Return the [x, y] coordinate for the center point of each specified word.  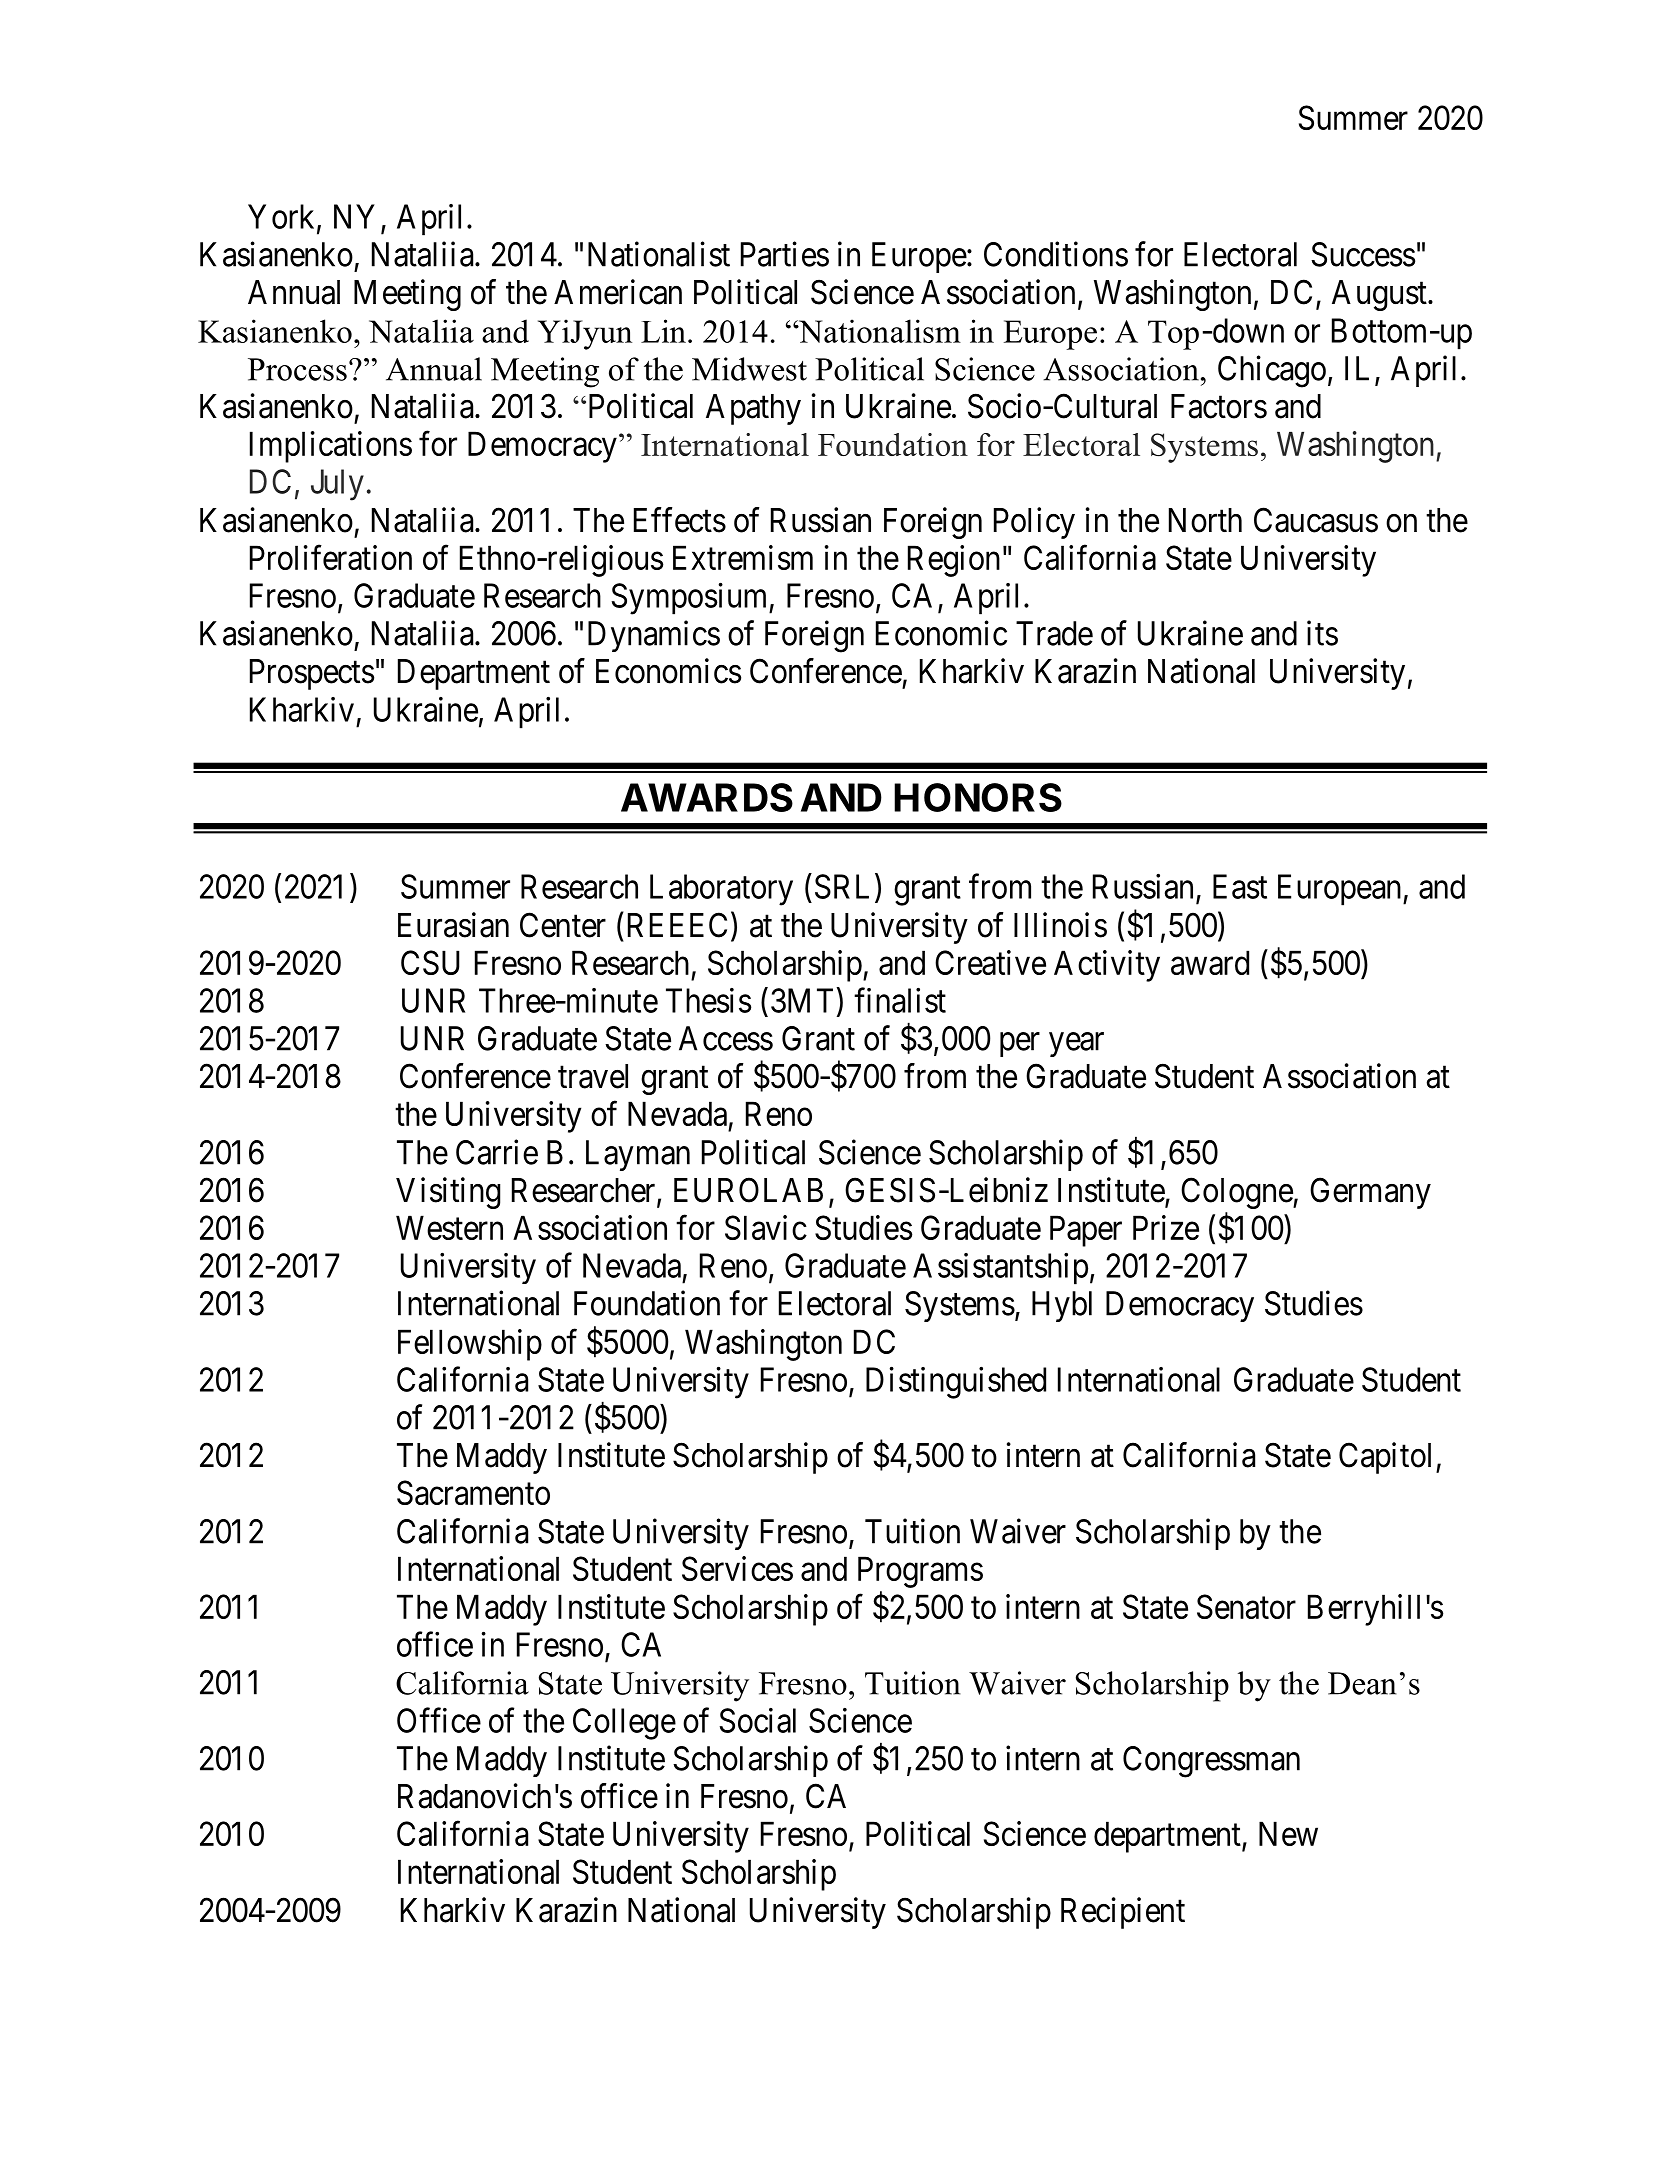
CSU [430, 962]
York [283, 217]
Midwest [749, 369]
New [1288, 1834]
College [624, 1724]
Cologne [1237, 1193]
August [1380, 295]
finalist [900, 1000]
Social [757, 1720]
